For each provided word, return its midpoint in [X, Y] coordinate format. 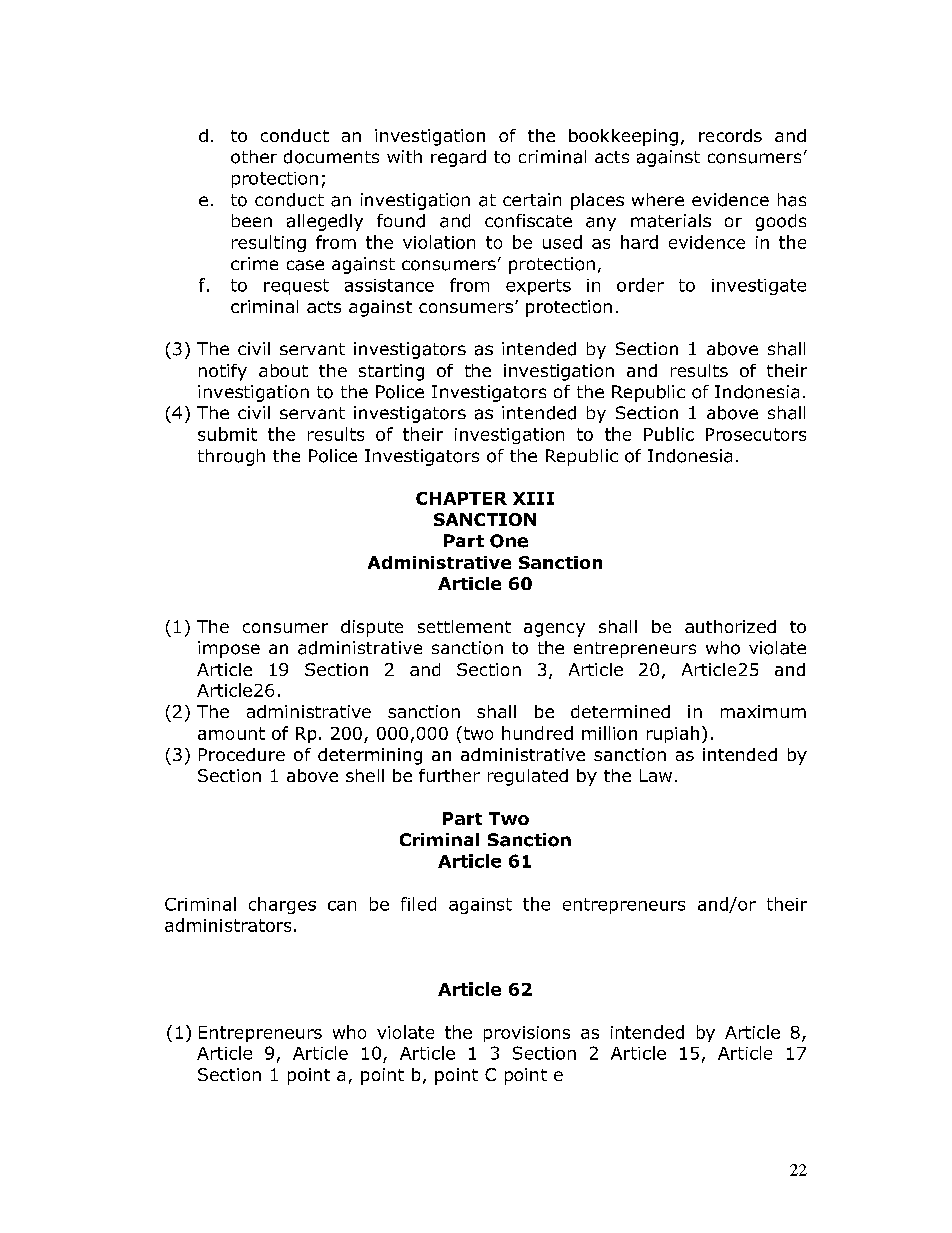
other [254, 157]
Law [656, 775]
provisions [527, 1034]
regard [458, 158]
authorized [730, 626]
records [730, 135]
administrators [228, 925]
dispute [372, 628]
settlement [464, 626]
